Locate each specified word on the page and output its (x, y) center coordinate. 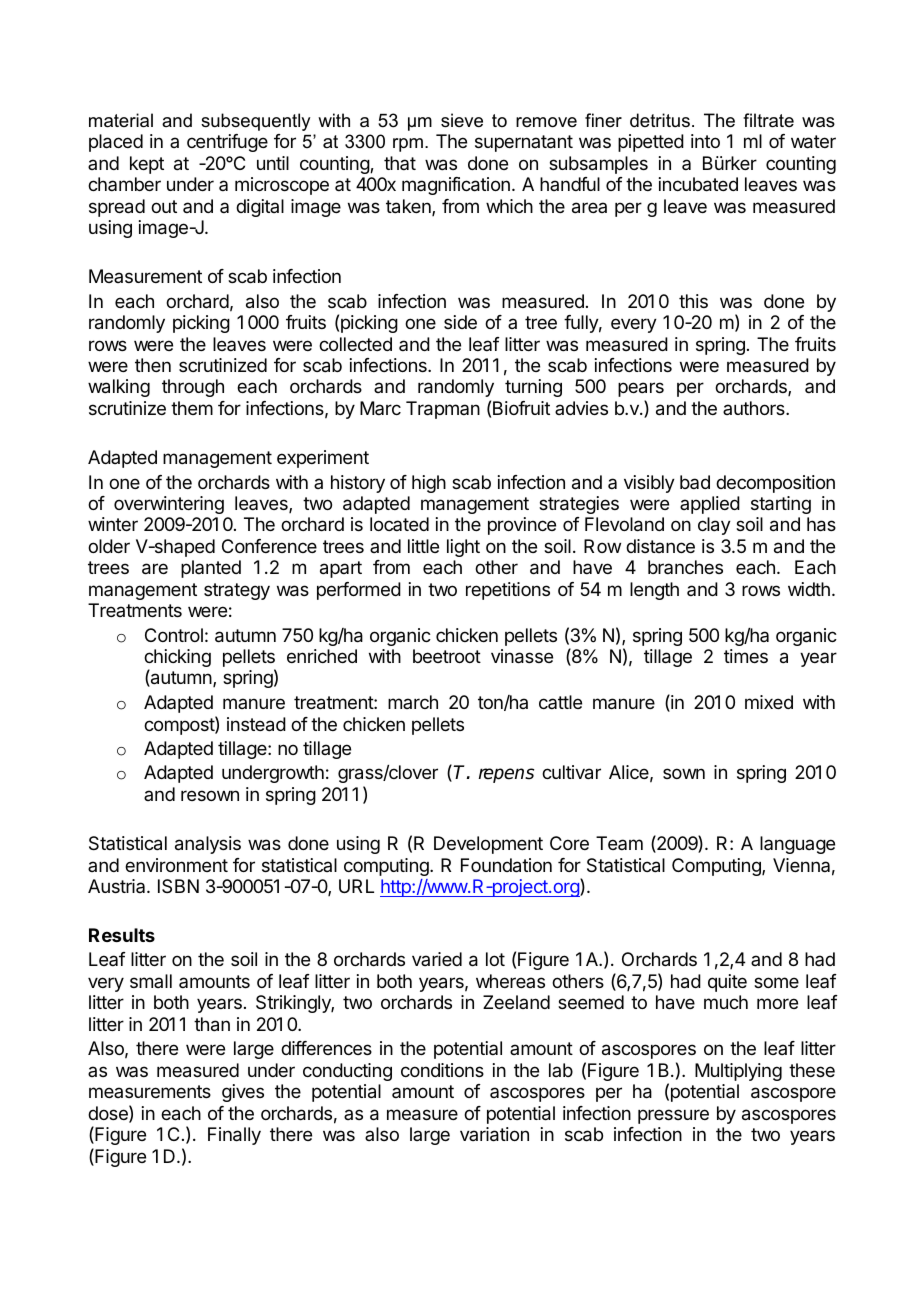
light (463, 548)
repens (506, 775)
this (693, 301)
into (705, 141)
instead (256, 724)
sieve (462, 120)
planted (211, 569)
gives (243, 1093)
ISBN (178, 886)
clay (714, 526)
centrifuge (227, 143)
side (460, 322)
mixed (769, 702)
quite (727, 983)
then (153, 365)
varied (437, 959)
